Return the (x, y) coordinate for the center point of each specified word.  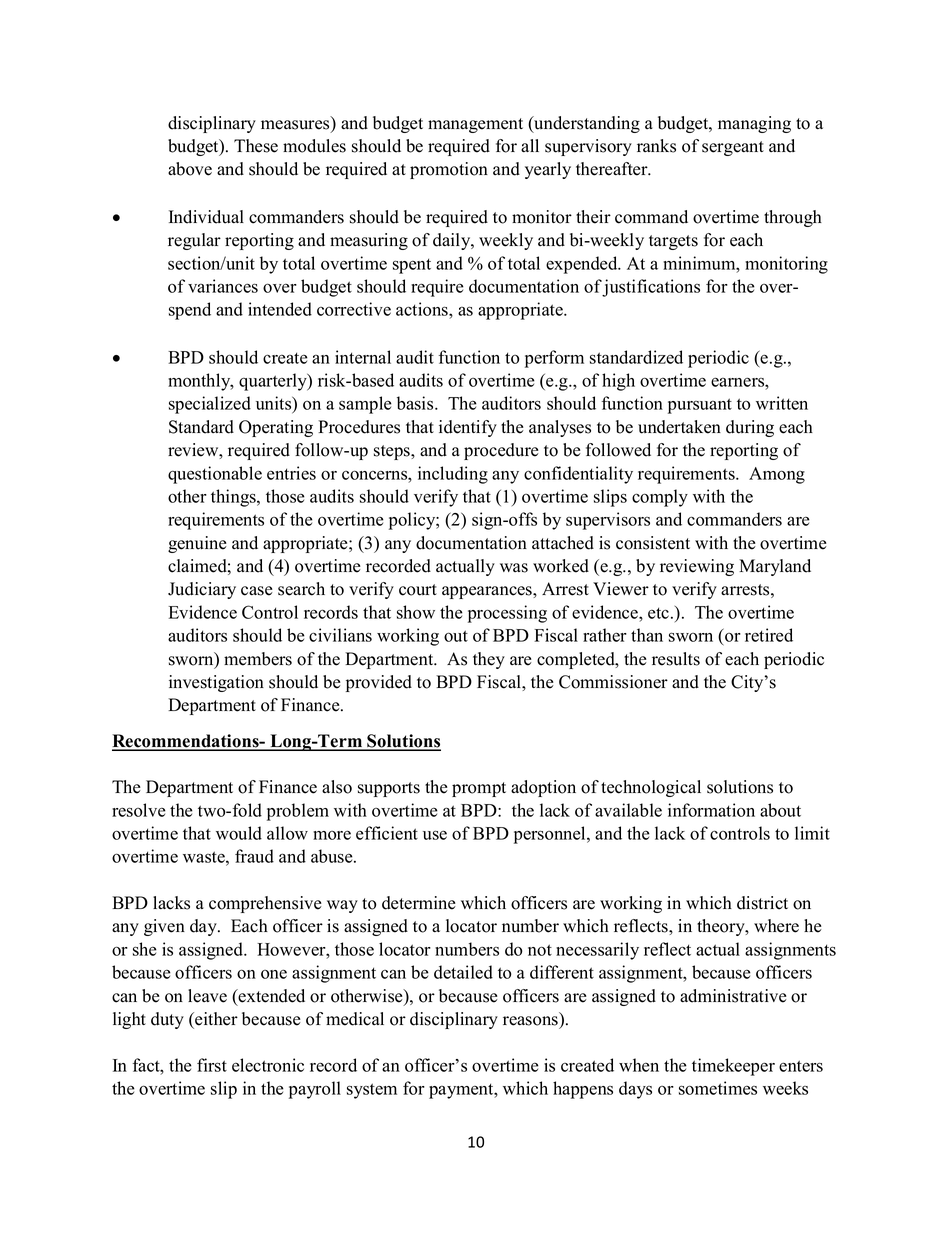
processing (507, 614)
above (190, 169)
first (212, 1065)
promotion (449, 170)
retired (769, 635)
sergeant (733, 148)
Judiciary (202, 590)
